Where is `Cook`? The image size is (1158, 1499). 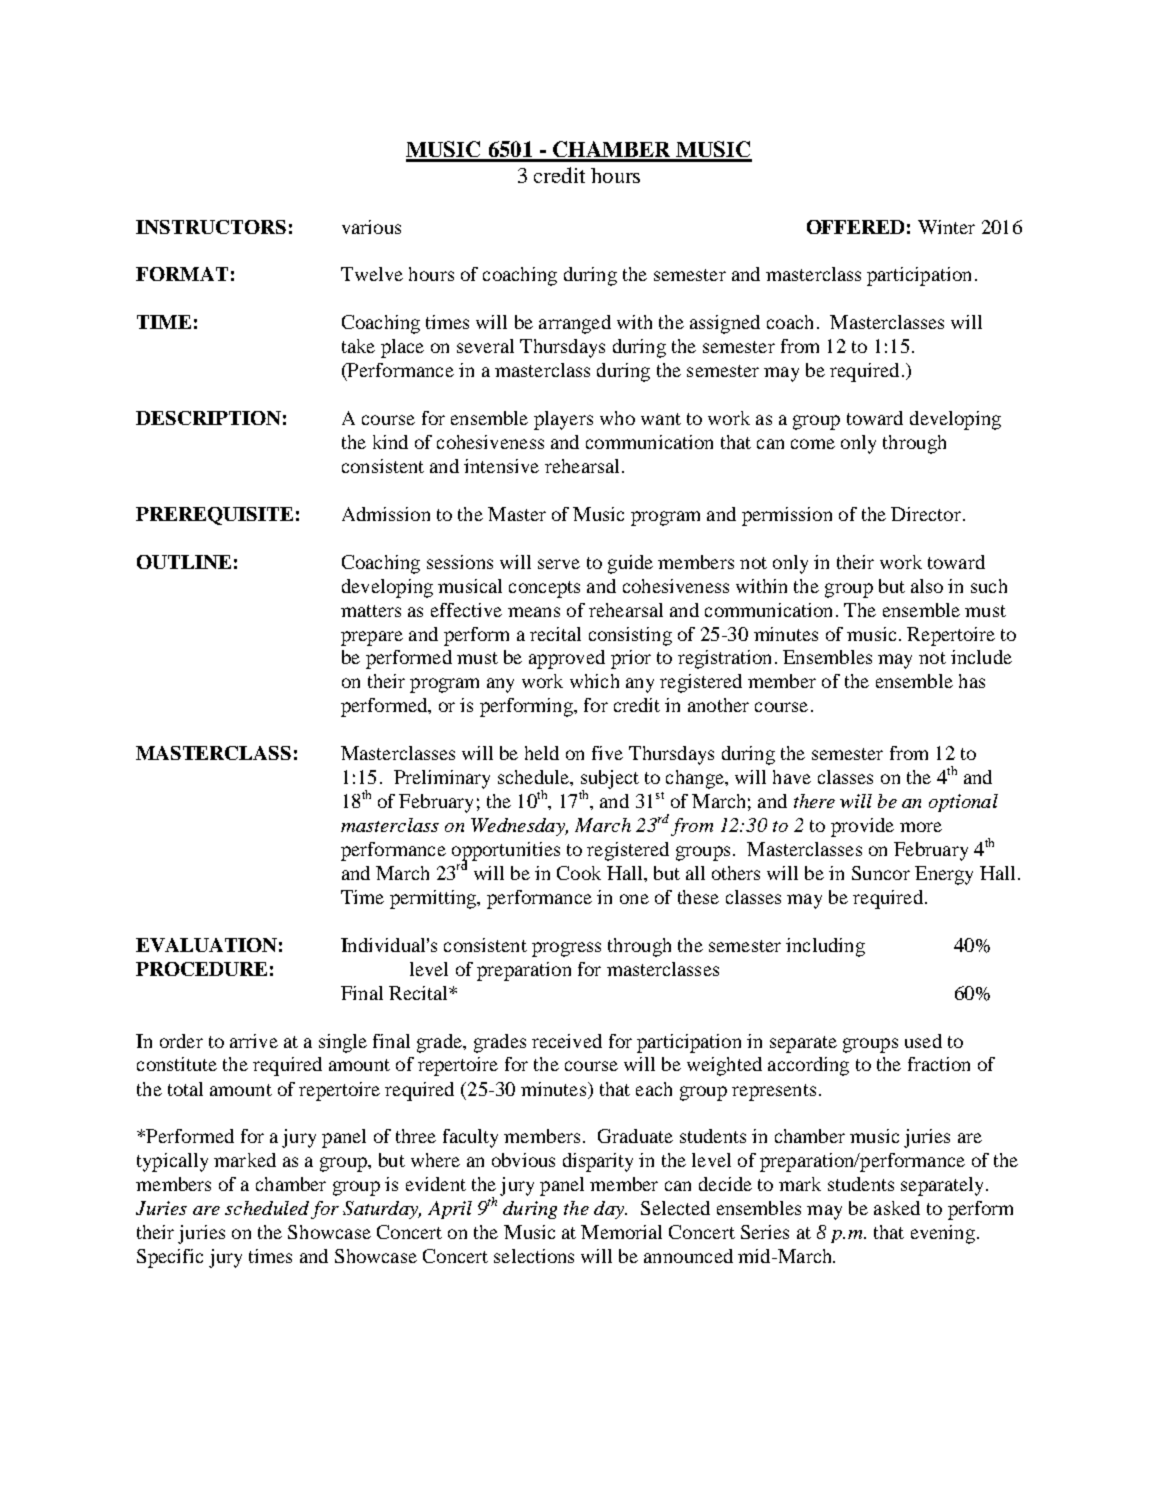 Cook is located at coordinates (579, 873).
